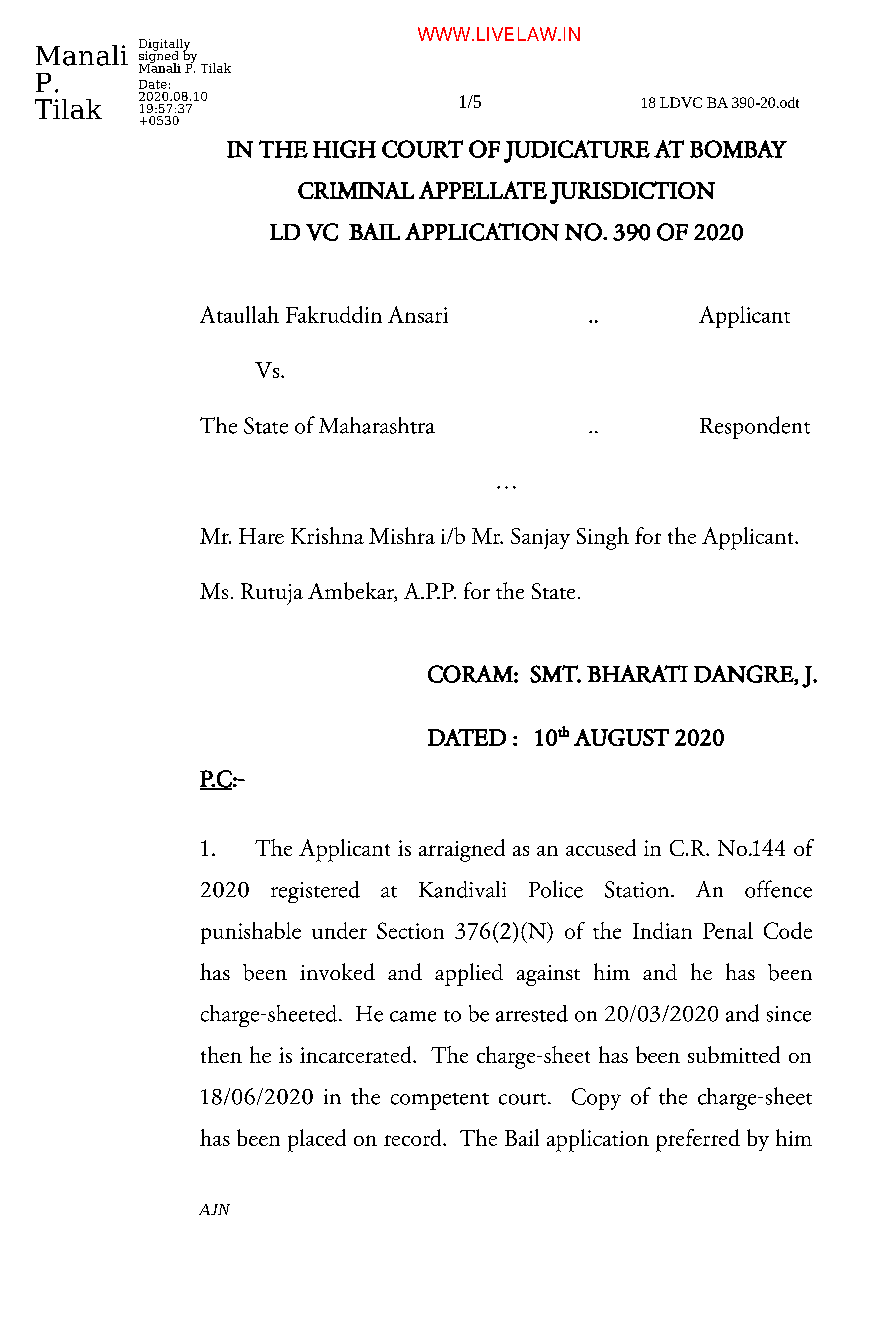  Describe the element at coordinates (344, 149) in the page. I see `HIGH` at that location.
